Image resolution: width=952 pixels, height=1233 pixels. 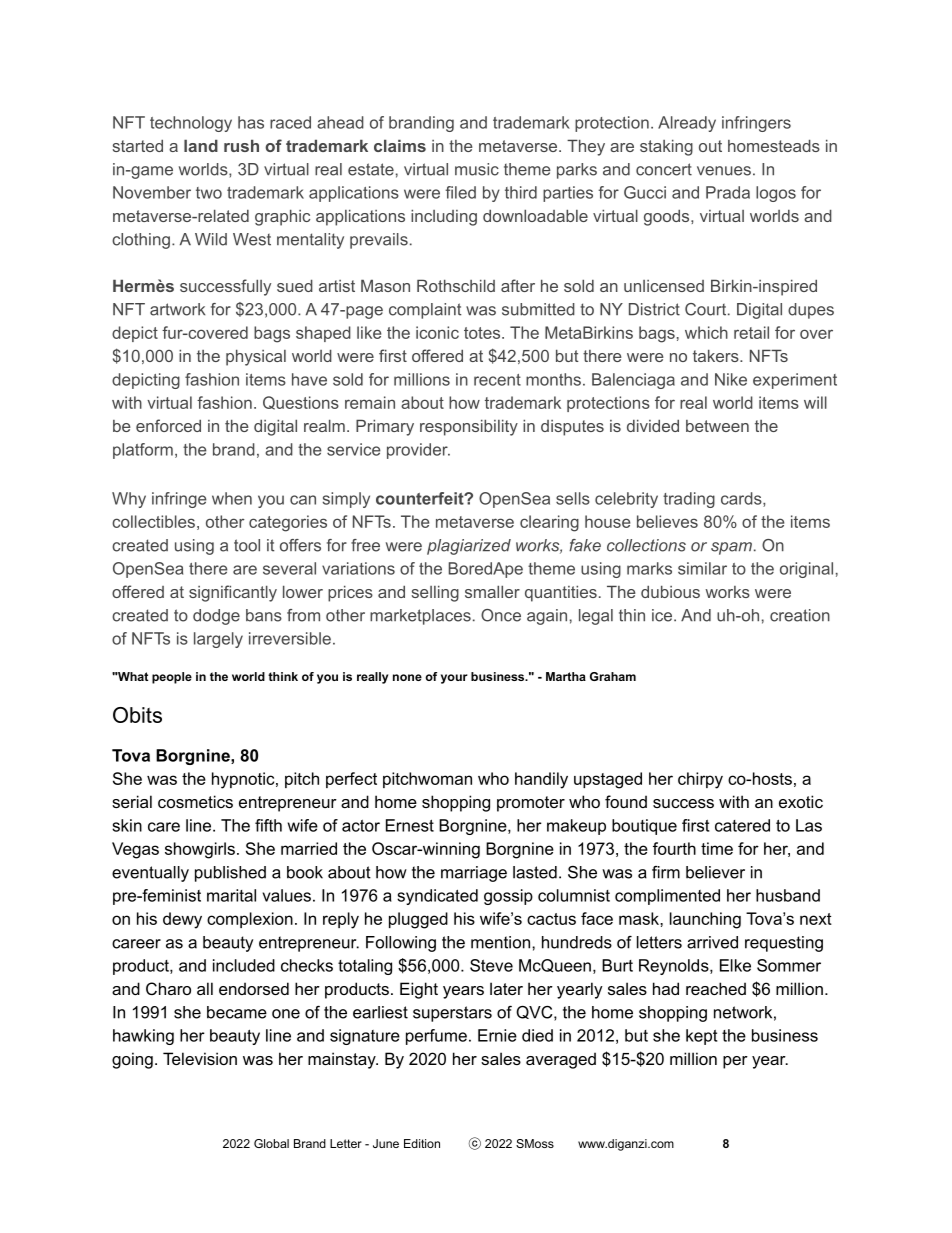 What do you see at coordinates (717, 355) in the screenshot?
I see `takers` at bounding box center [717, 355].
